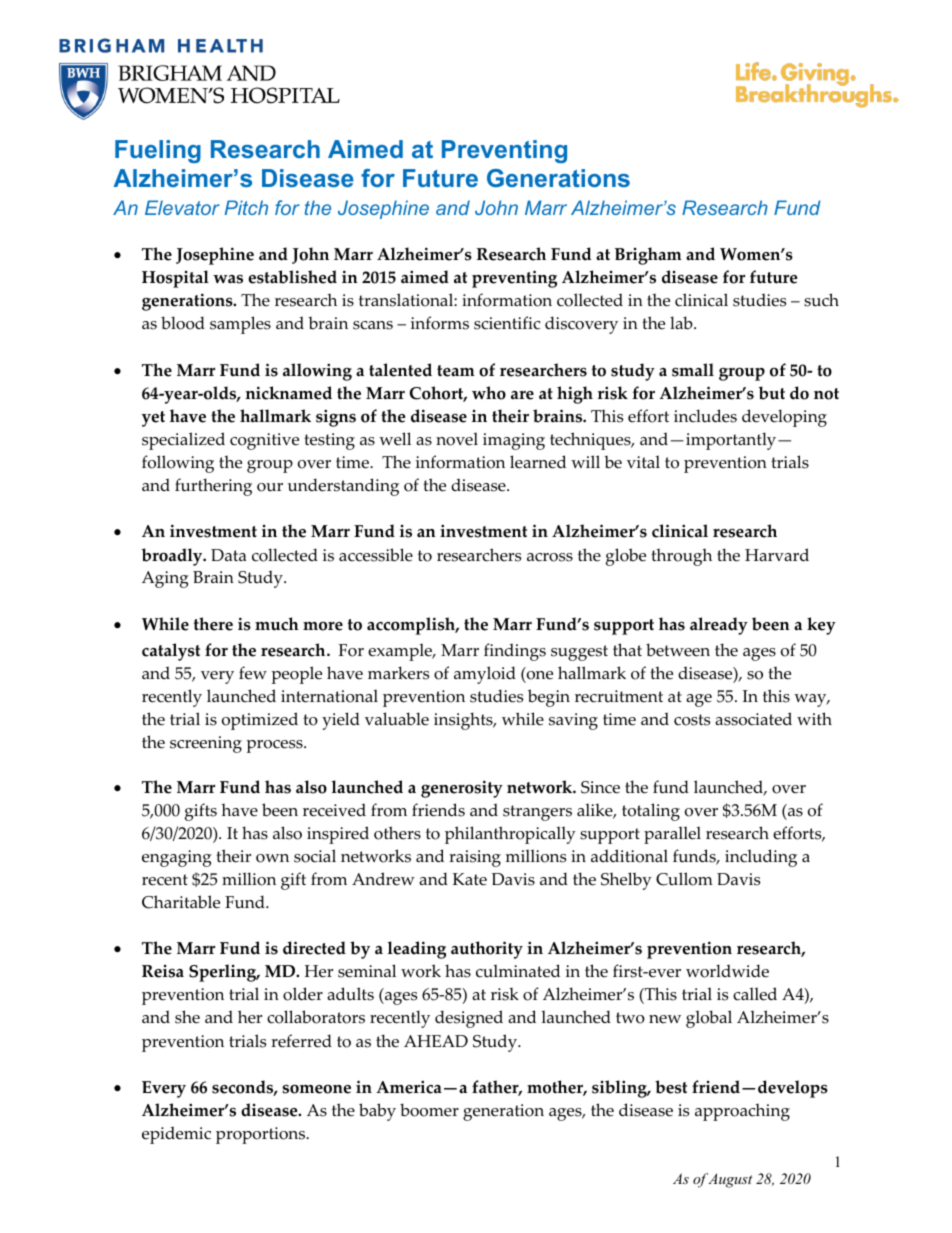 This image has width=952, height=1233. I want to click on scientific, so click(507, 323).
